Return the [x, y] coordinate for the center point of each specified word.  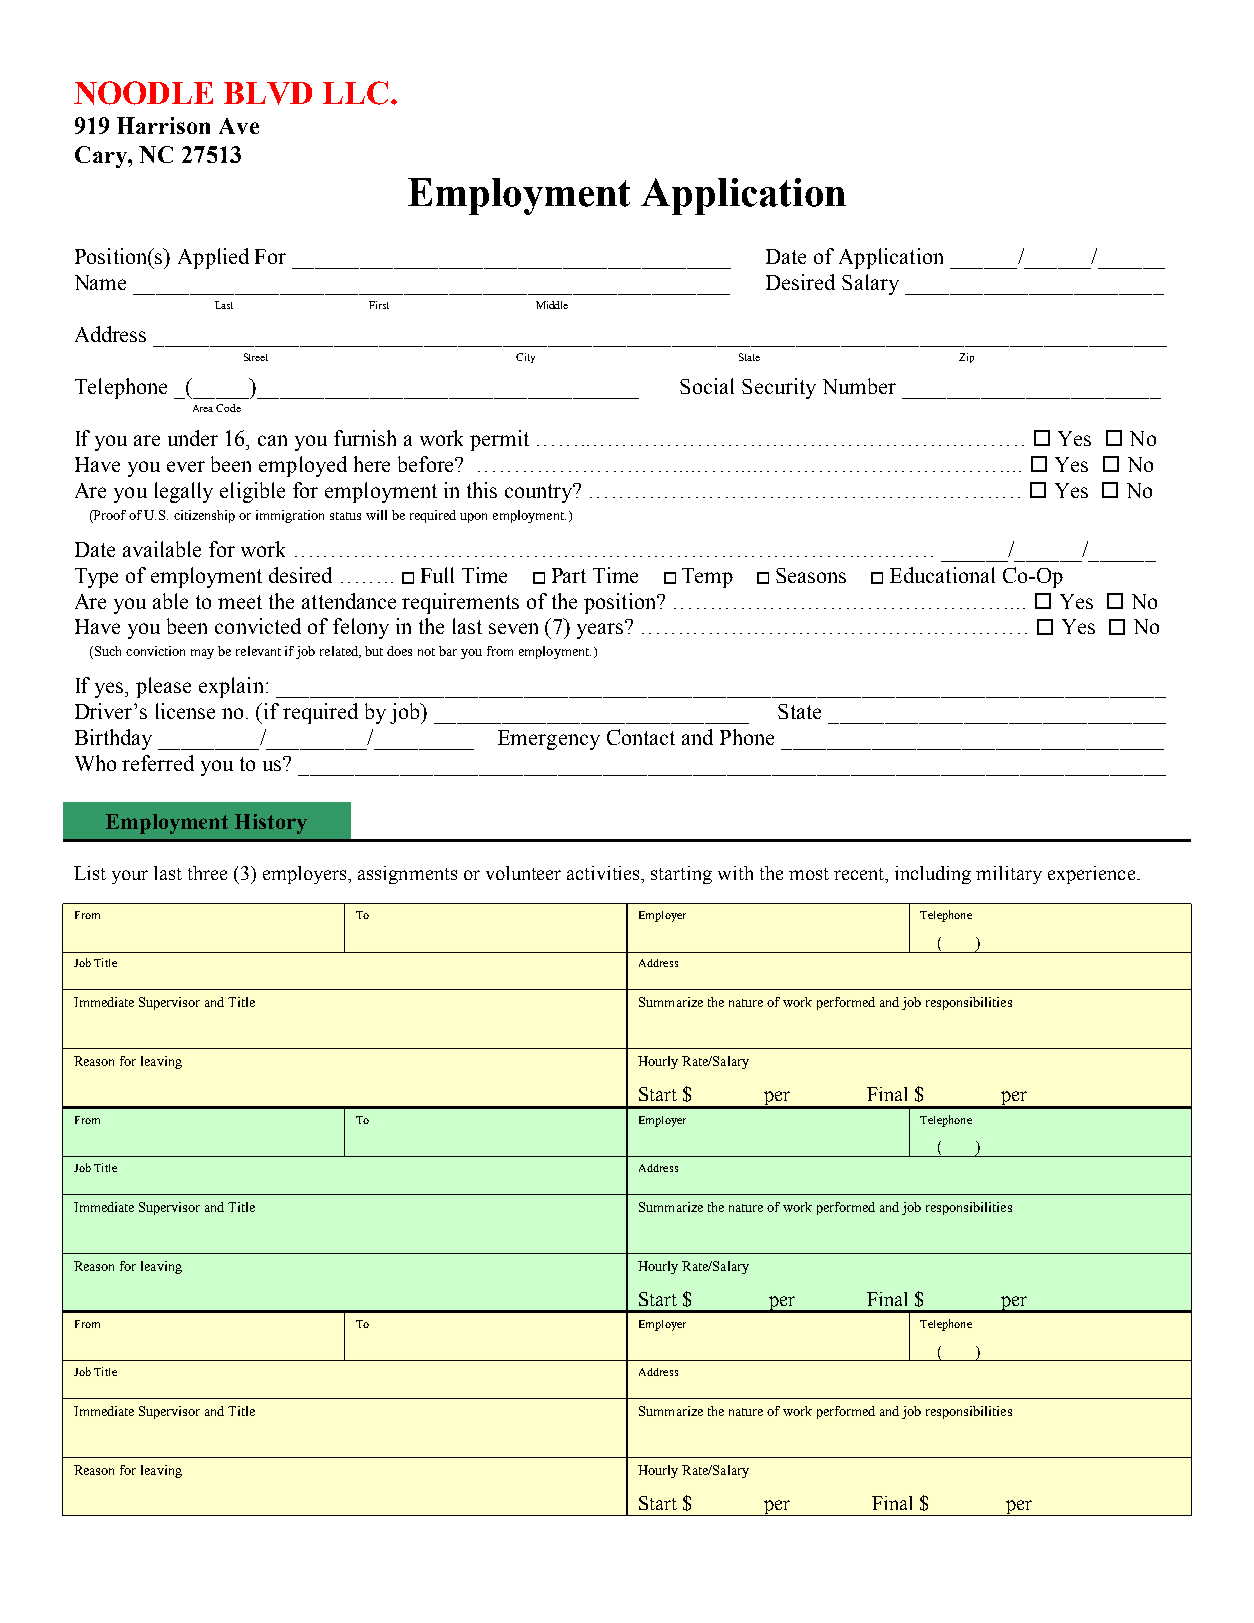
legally [184, 492]
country [540, 493]
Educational [942, 575]
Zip [966, 358]
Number [859, 386]
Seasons [811, 575]
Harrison [163, 125]
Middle [552, 305]
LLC [355, 93]
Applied [213, 258]
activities [605, 874]
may [202, 654]
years [601, 630]
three [207, 873]
